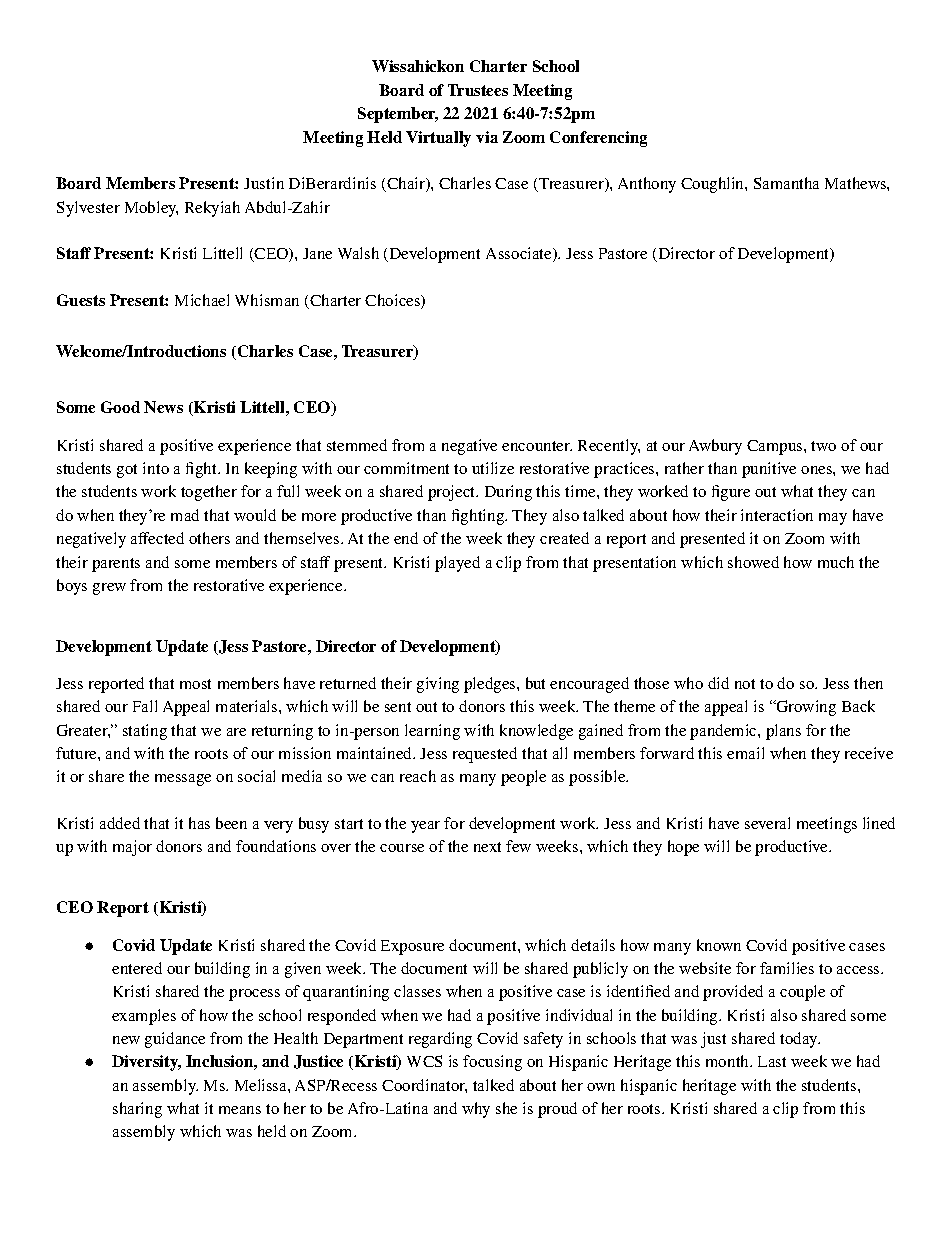  Describe the element at coordinates (753, 562) in the screenshot. I see `showed` at that location.
